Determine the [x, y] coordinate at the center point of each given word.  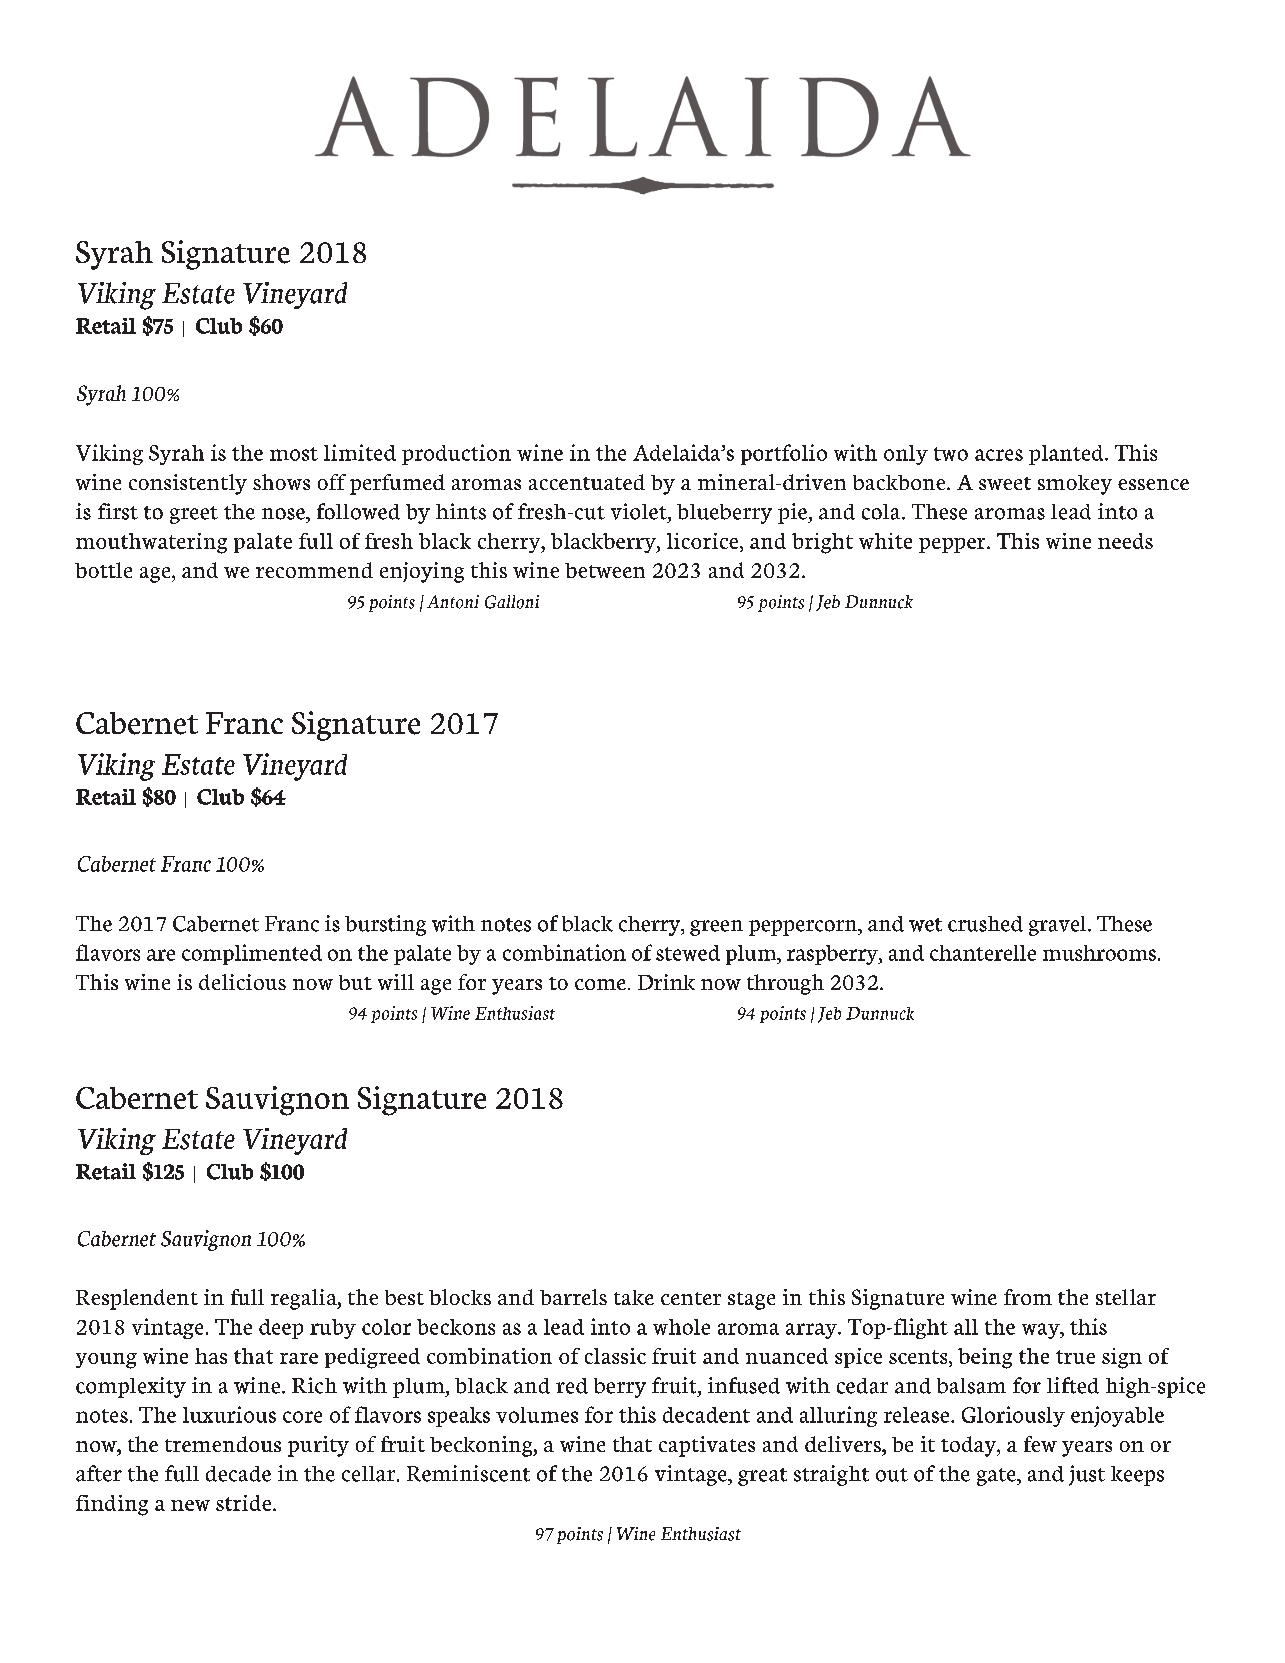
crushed [985, 924]
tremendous [223, 1444]
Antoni [453, 602]
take [634, 1297]
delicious [242, 982]
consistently [188, 484]
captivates [707, 1446]
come [600, 984]
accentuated [587, 482]
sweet [1005, 483]
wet [925, 925]
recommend [314, 570]
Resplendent [137, 1299]
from [1028, 1297]
